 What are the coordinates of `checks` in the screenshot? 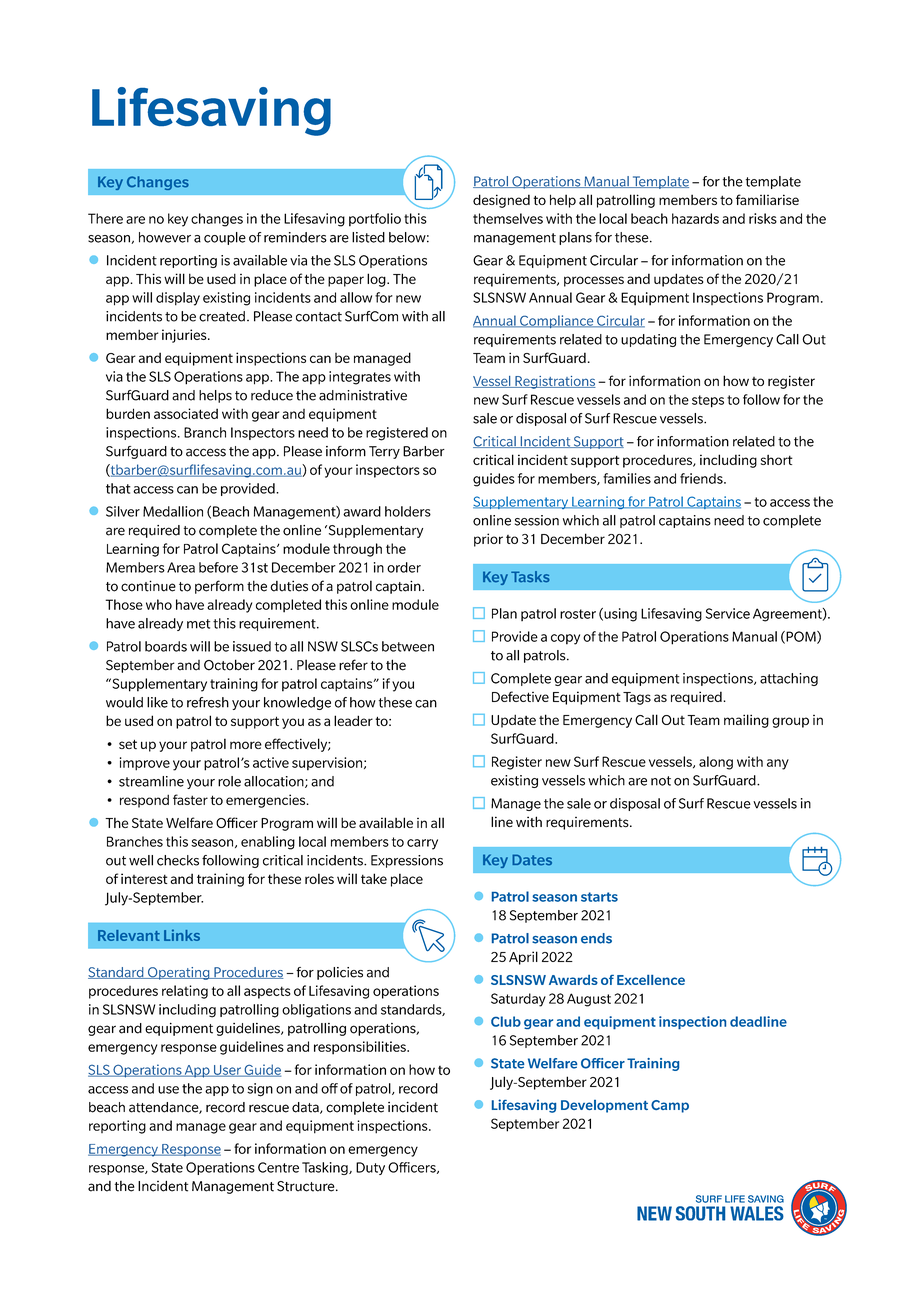 It's located at (178, 860).
